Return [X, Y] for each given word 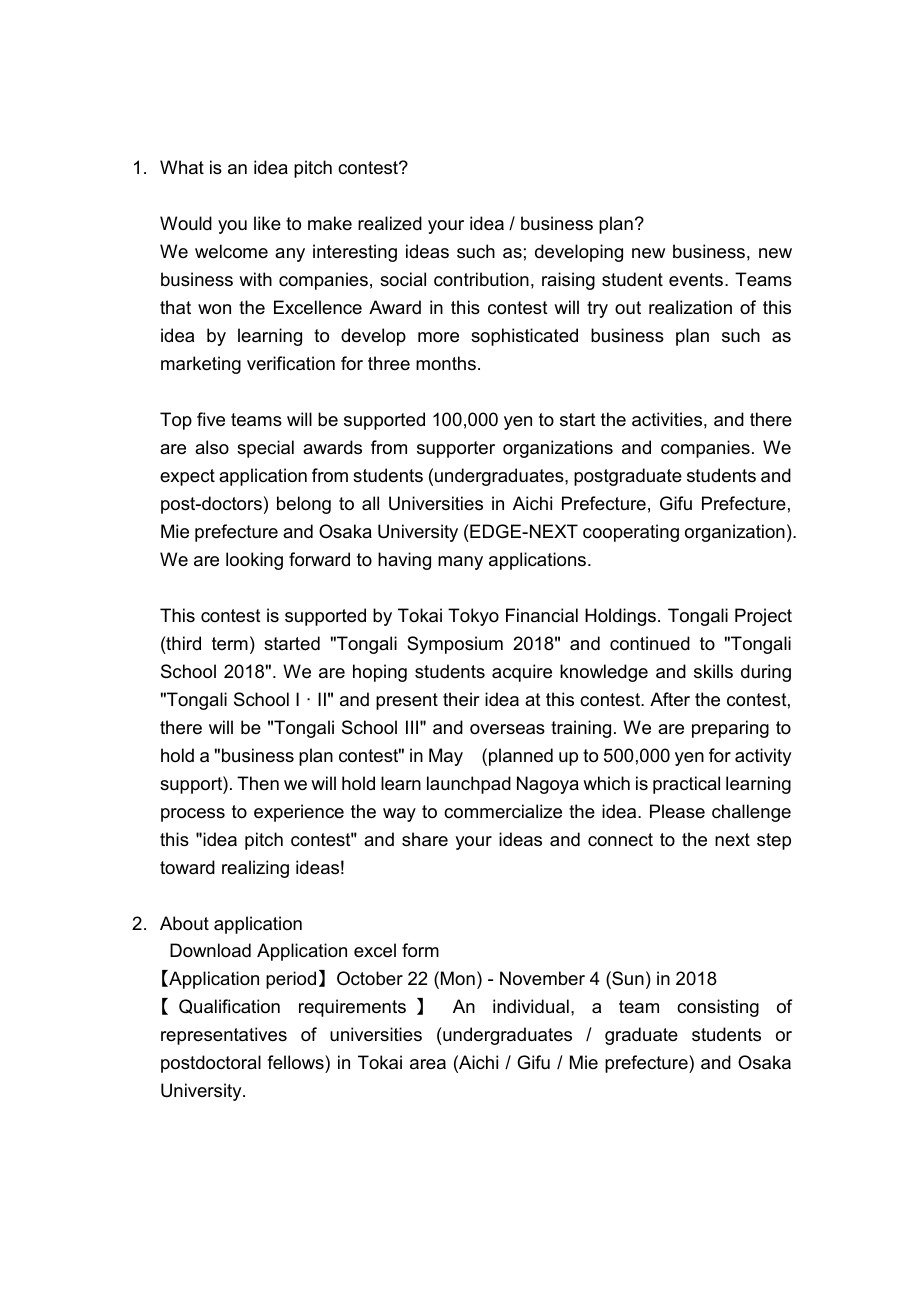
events [696, 280]
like [267, 223]
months [446, 363]
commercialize [503, 811]
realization [690, 307]
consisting [718, 1008]
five [211, 419]
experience [299, 813]
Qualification [229, 1006]
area [428, 1064]
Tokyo [473, 617]
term [230, 644]
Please [677, 811]
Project [763, 617]
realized [390, 223]
